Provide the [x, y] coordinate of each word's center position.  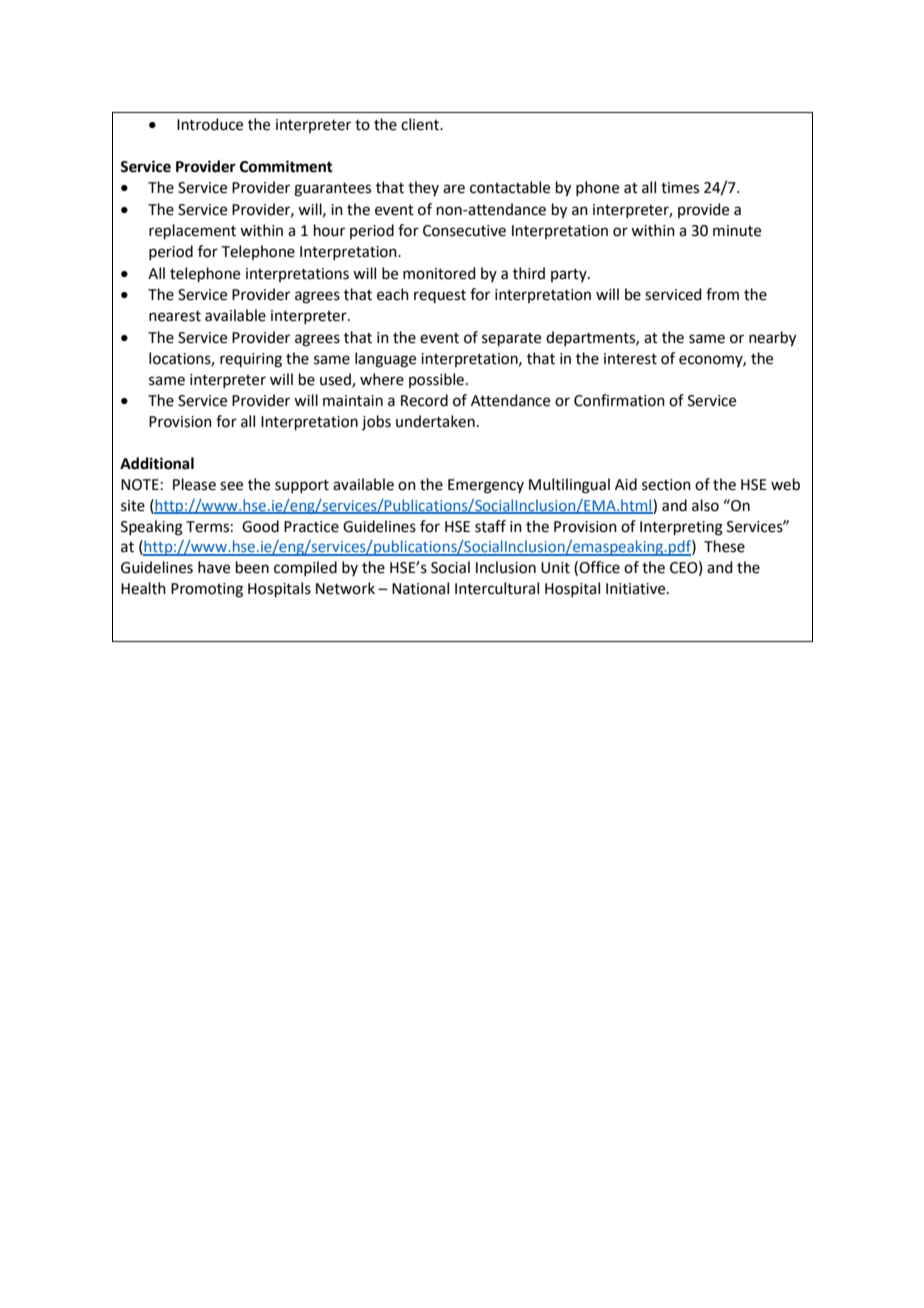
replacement [192, 231]
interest [630, 359]
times [680, 188]
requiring [251, 360]
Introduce [210, 124]
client [421, 124]
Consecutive [464, 231]
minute [737, 231]
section [666, 485]
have [214, 567]
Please [194, 484]
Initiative [637, 589]
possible [436, 380]
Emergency [486, 486]
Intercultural [497, 588]
